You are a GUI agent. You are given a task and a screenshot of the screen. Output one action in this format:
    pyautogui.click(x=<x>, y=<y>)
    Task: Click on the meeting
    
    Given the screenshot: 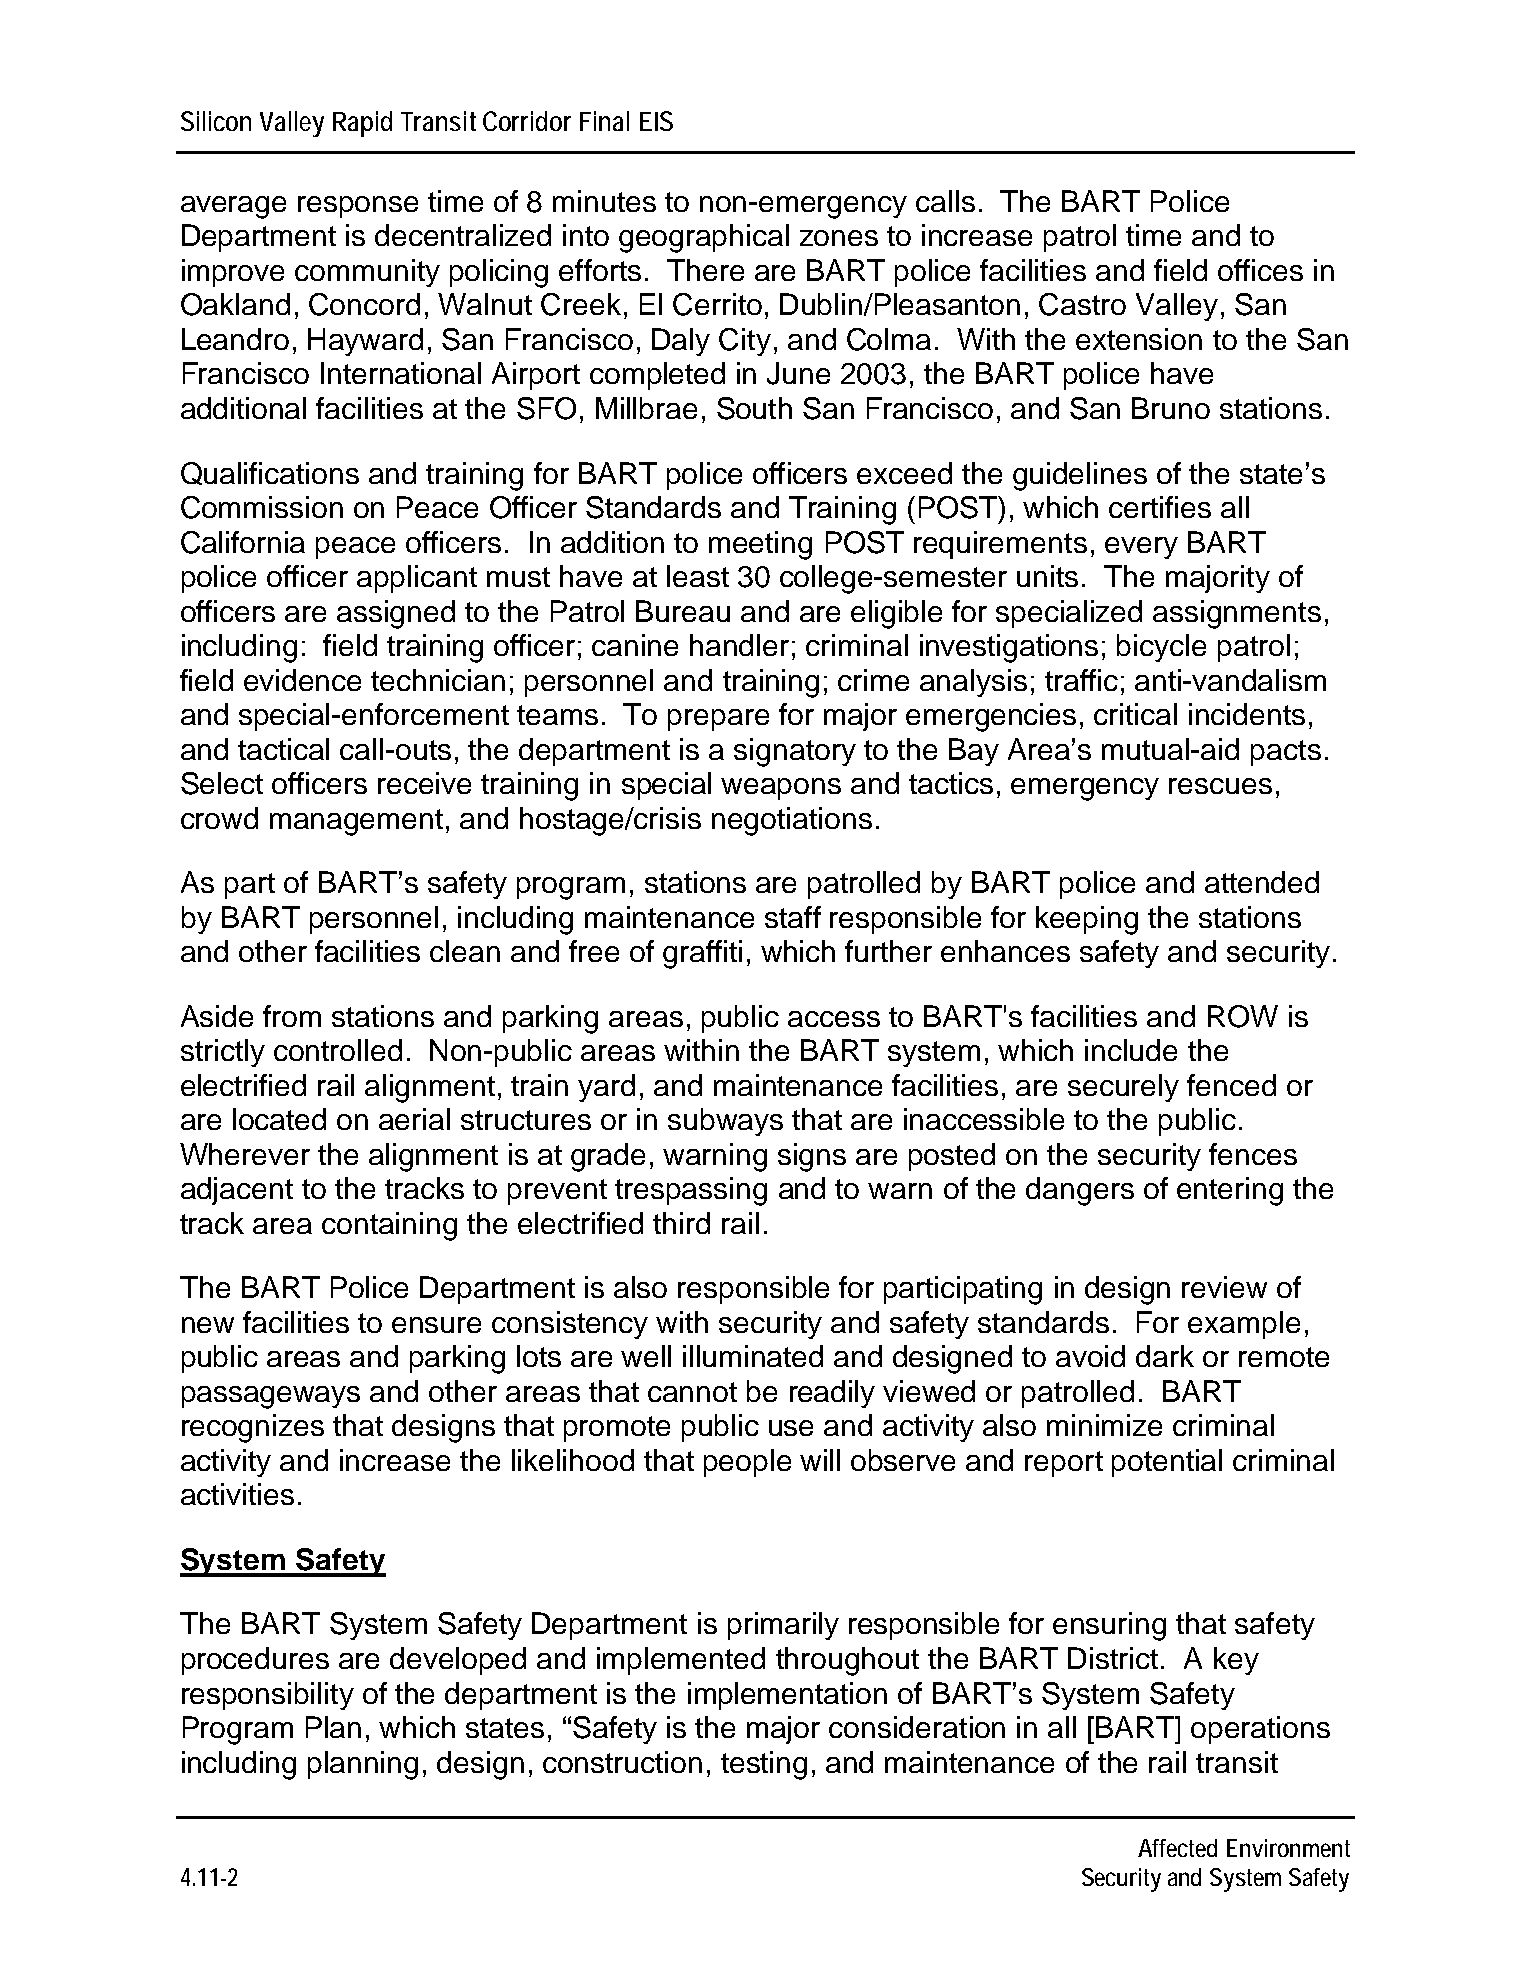 What is the action you would take?
    pyautogui.click(x=760, y=545)
